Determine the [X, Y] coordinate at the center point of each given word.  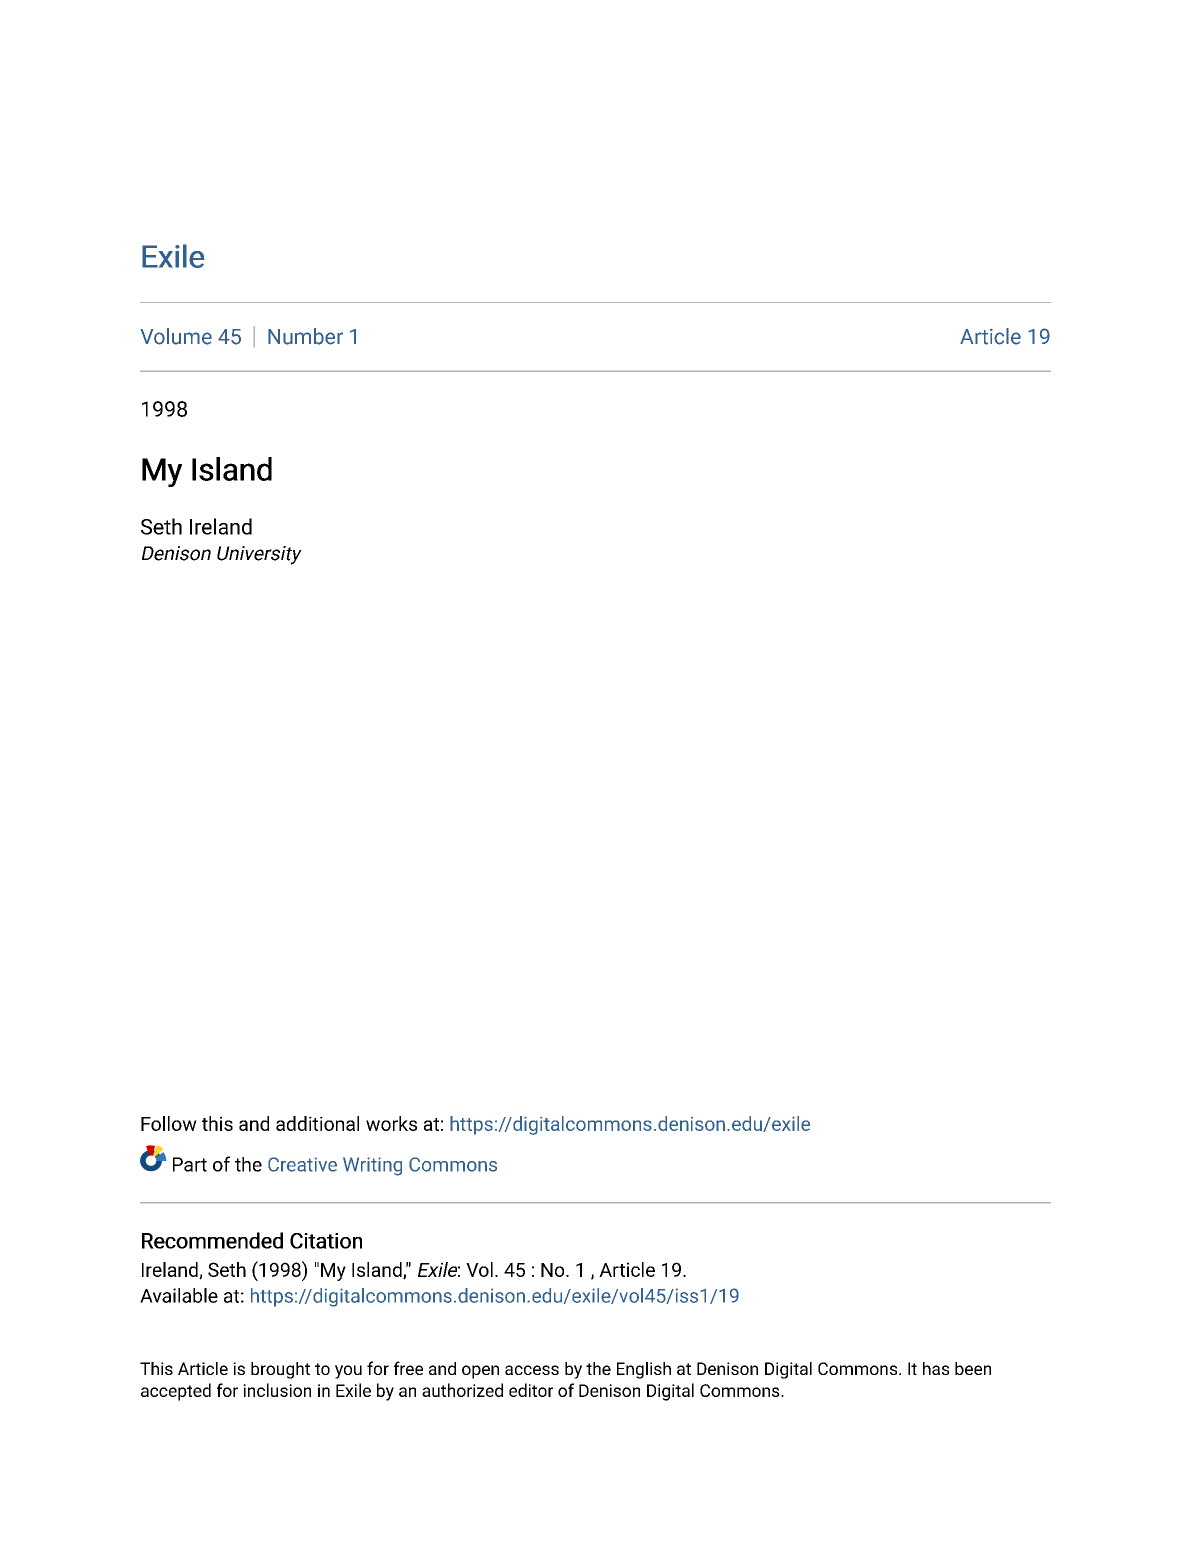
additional [317, 1123]
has [936, 1368]
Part [190, 1164]
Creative [302, 1164]
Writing [372, 1166]
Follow [169, 1123]
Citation [326, 1241]
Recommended [212, 1240]
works [391, 1123]
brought [280, 1370]
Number [305, 336]
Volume [176, 336]
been [973, 1368]
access [532, 1370]
